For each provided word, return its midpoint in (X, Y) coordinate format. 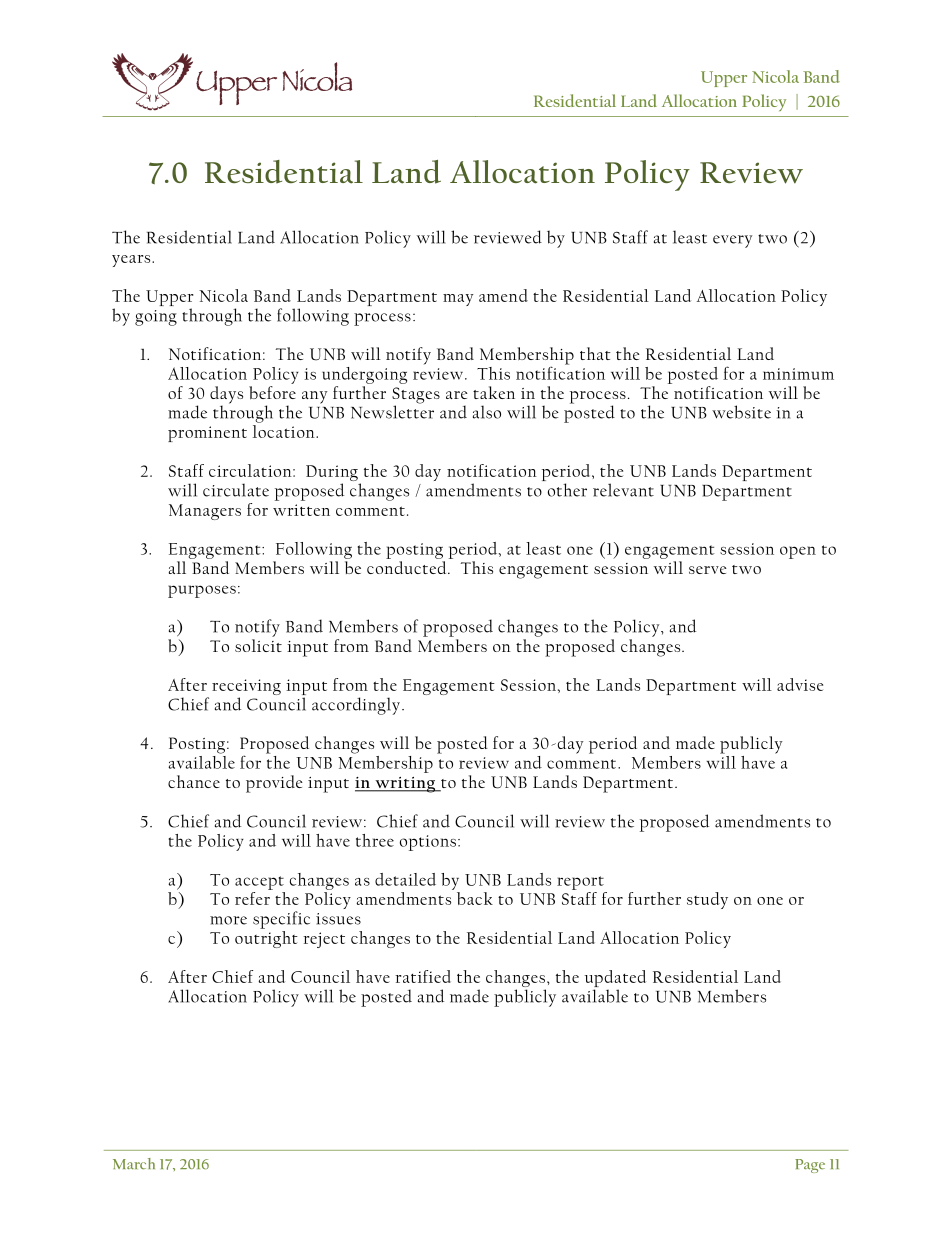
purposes (202, 591)
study (707, 900)
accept (259, 883)
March (134, 1164)
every (732, 241)
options (428, 843)
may (458, 300)
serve (708, 570)
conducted (408, 567)
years (132, 261)
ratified (423, 976)
